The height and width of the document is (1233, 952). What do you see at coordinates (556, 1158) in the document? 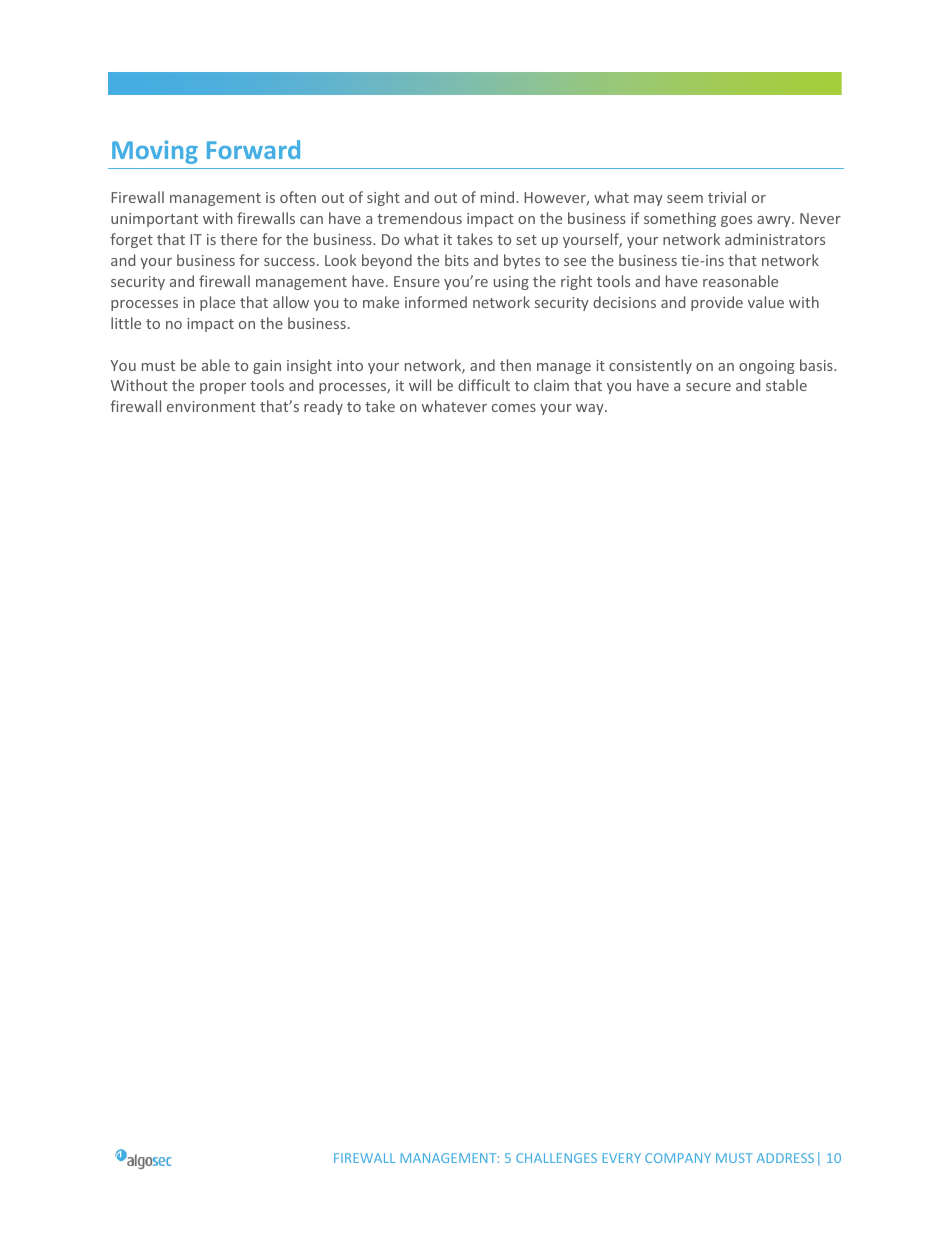
I see `CHALLENGES` at bounding box center [556, 1158].
